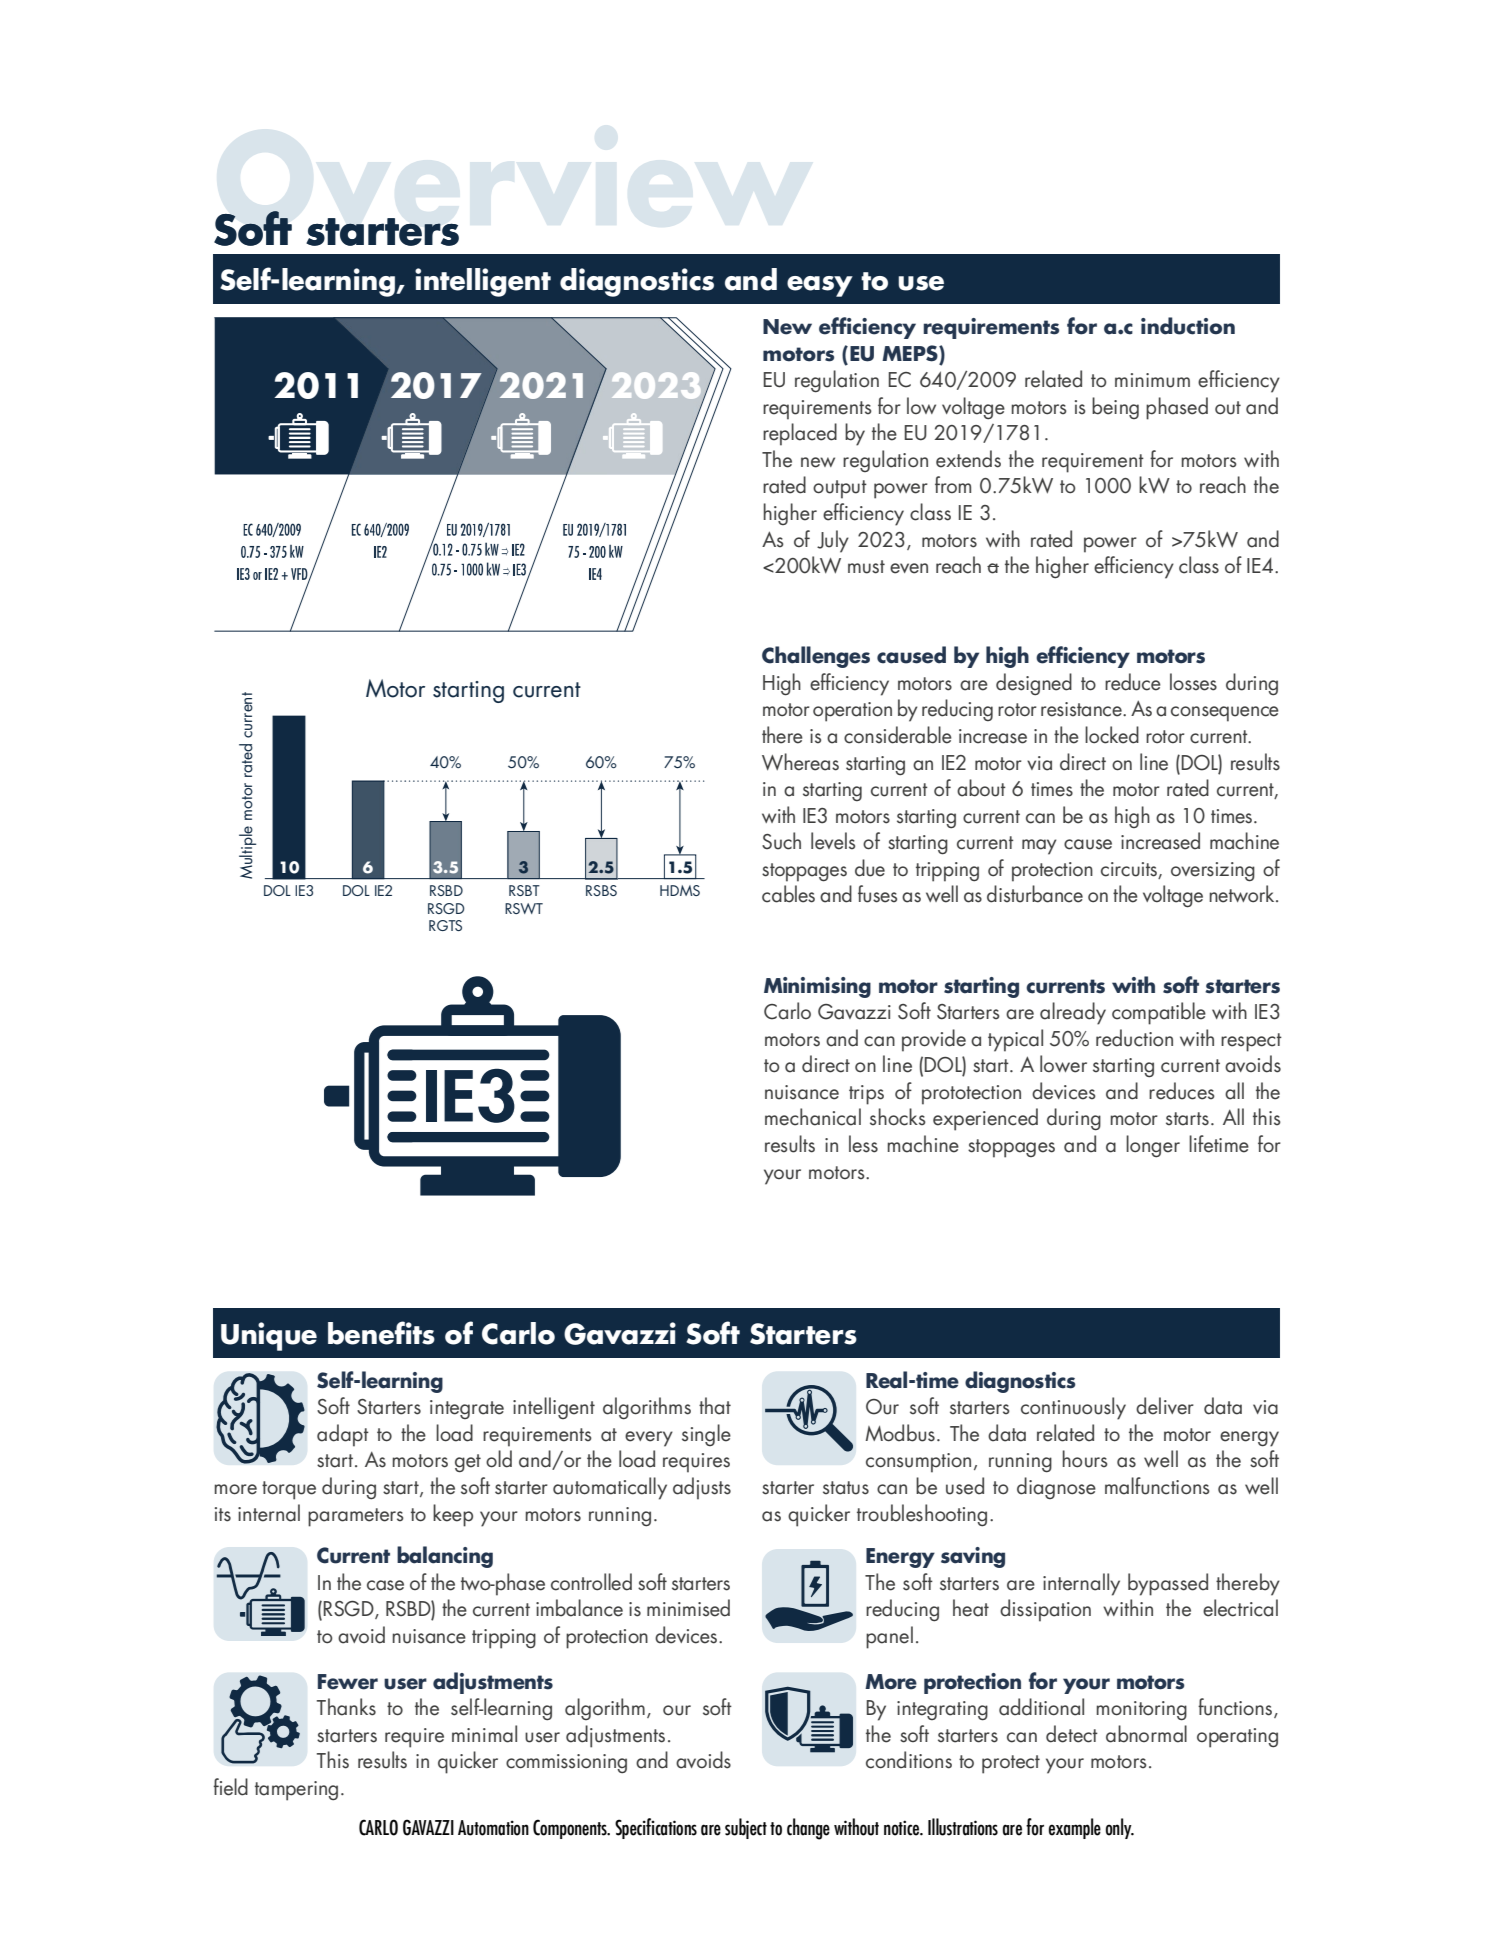 The height and width of the screenshot is (1933, 1494). I want to click on that, so click(715, 1406).
